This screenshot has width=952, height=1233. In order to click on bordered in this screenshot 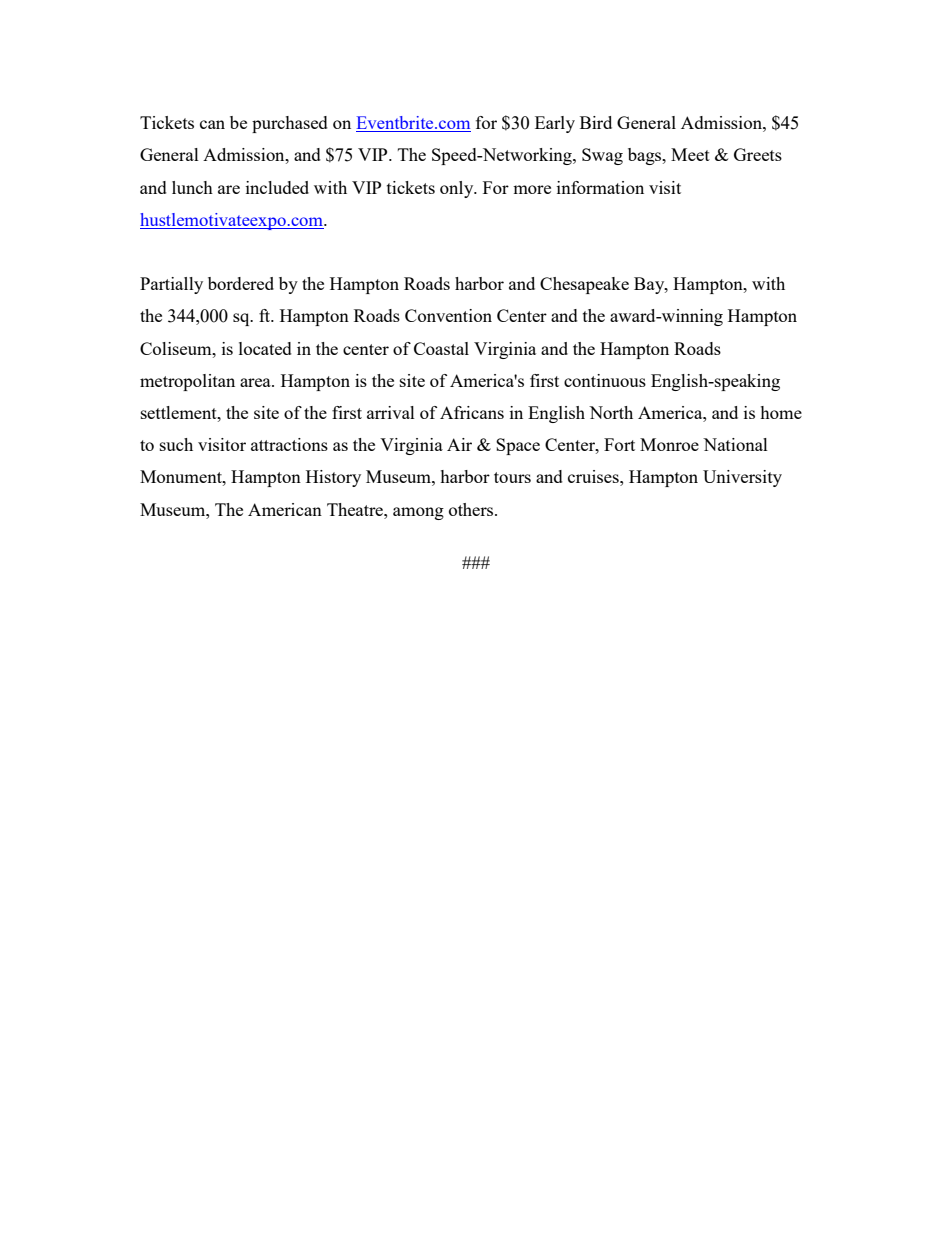, I will do `click(241, 283)`.
